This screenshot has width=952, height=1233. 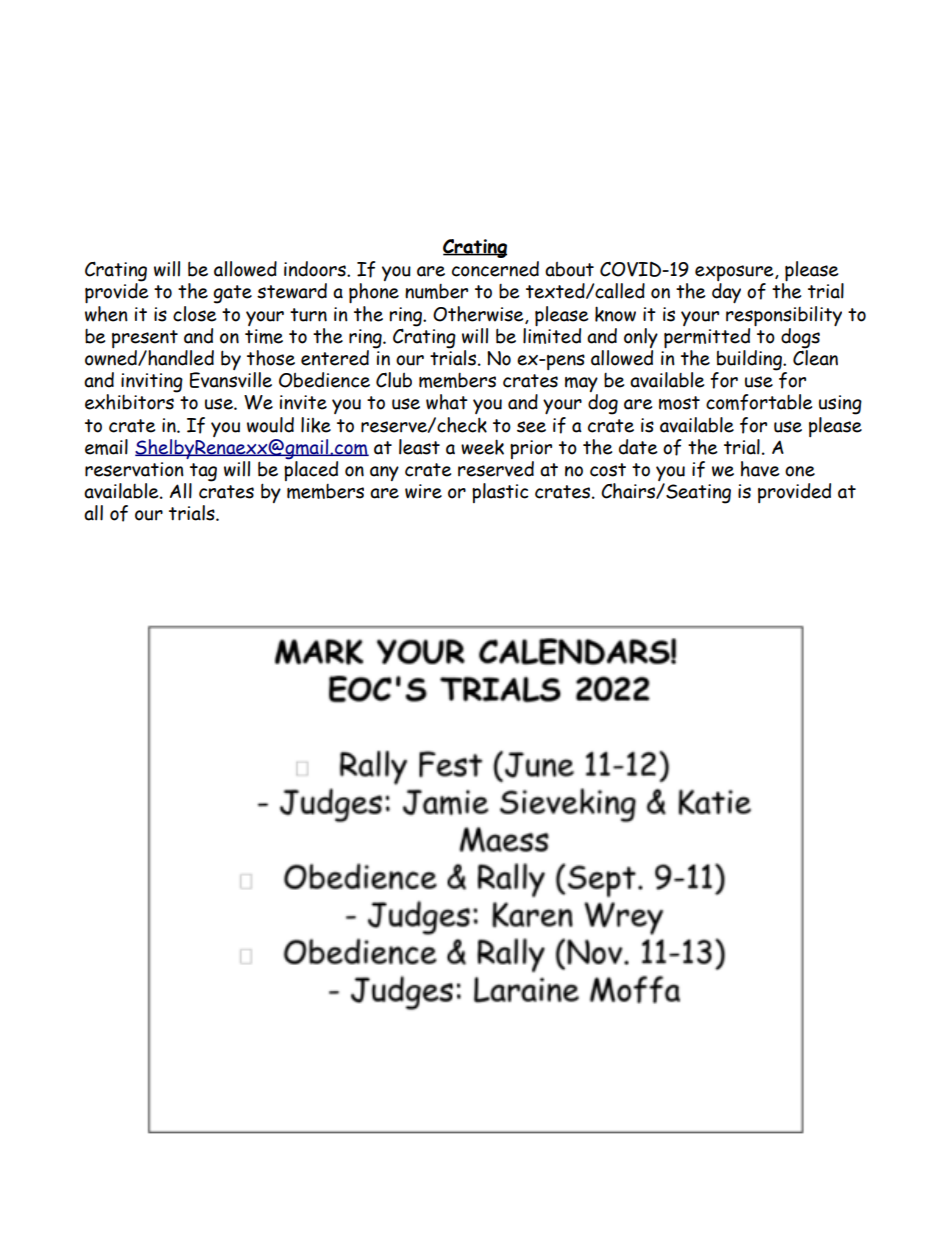 I want to click on present, so click(x=145, y=340).
